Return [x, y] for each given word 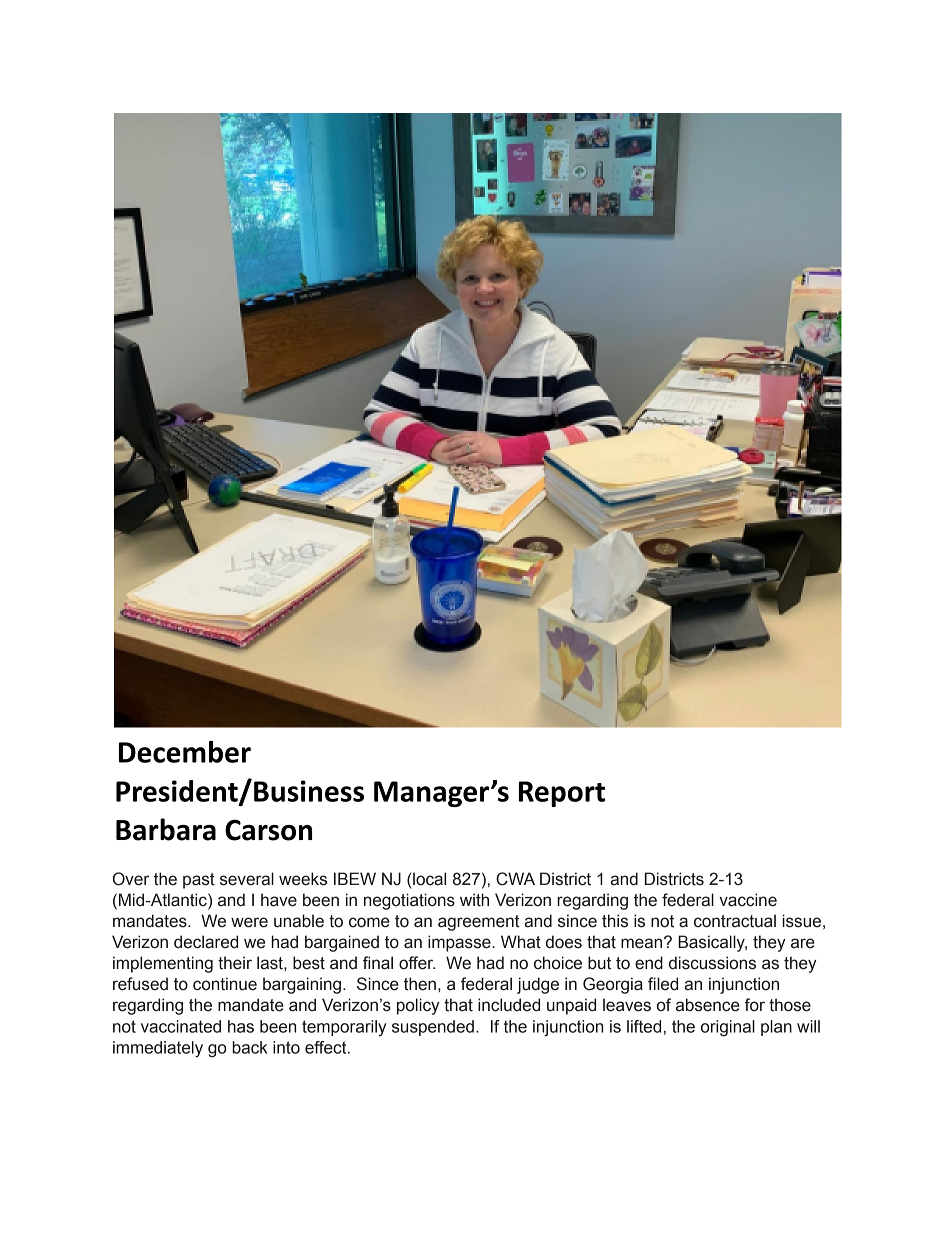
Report [562, 794]
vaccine [748, 900]
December [185, 752]
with [474, 900]
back [250, 1047]
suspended [433, 1028]
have [279, 900]
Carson [268, 830]
